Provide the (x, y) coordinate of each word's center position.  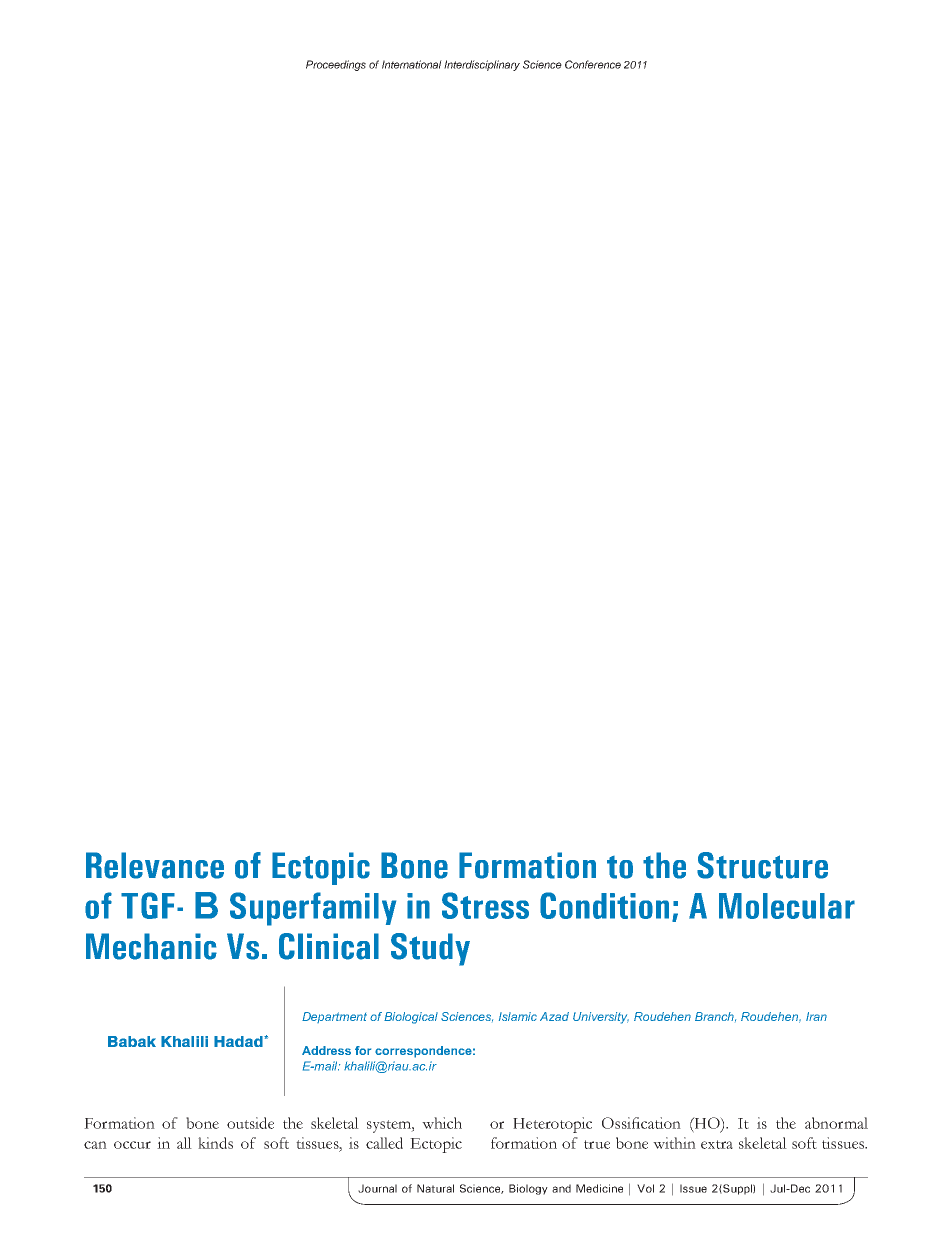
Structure (762, 865)
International (412, 64)
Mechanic (151, 946)
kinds (215, 1143)
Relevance (155, 865)
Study (430, 949)
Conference (593, 64)
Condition (604, 905)
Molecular (787, 906)
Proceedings (336, 65)
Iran (816, 1016)
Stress (485, 905)
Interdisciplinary (482, 65)
